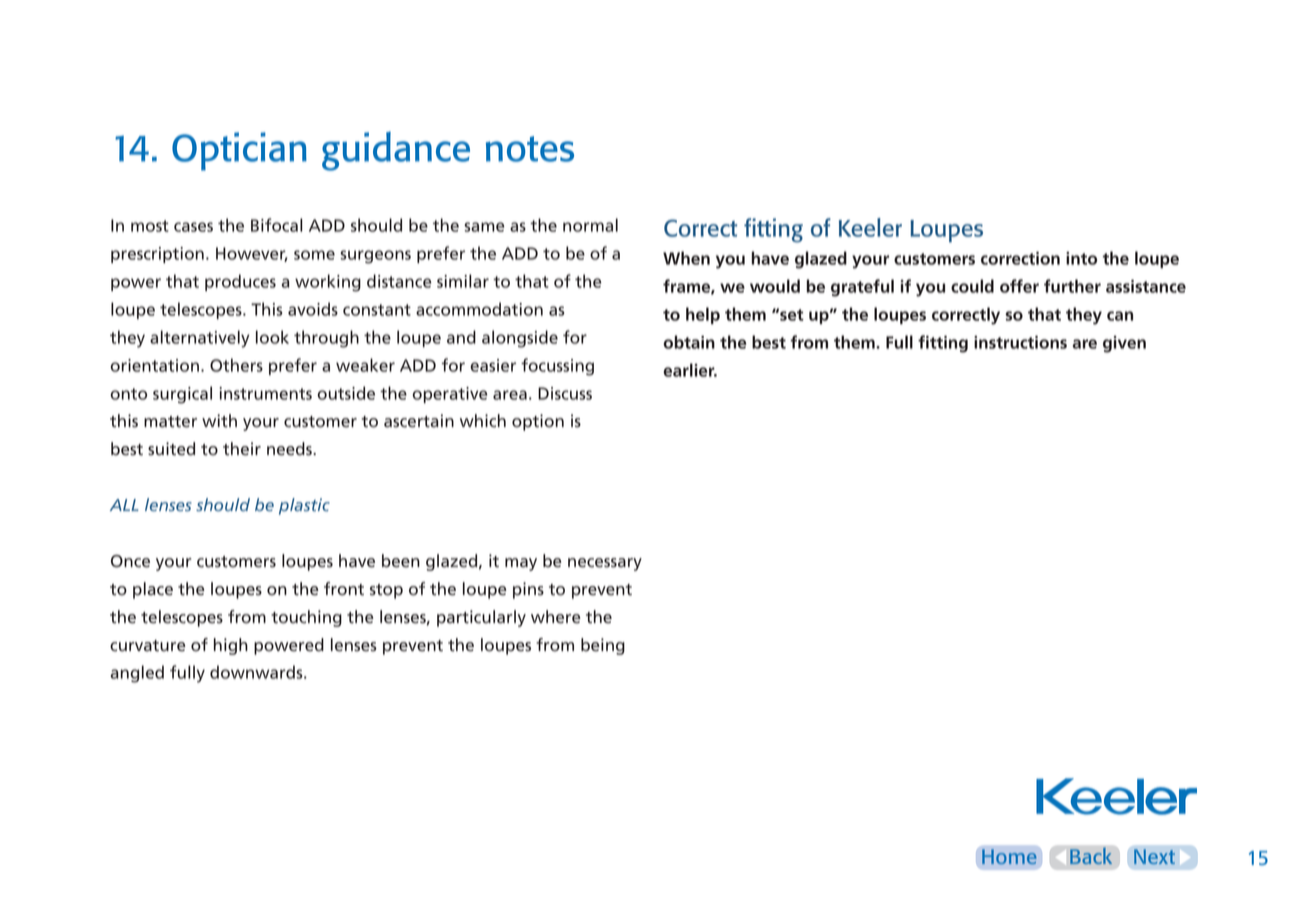 Image resolution: width=1308 pixels, height=924 pixels. Describe the element at coordinates (304, 506) in the page. I see `plastic` at that location.
